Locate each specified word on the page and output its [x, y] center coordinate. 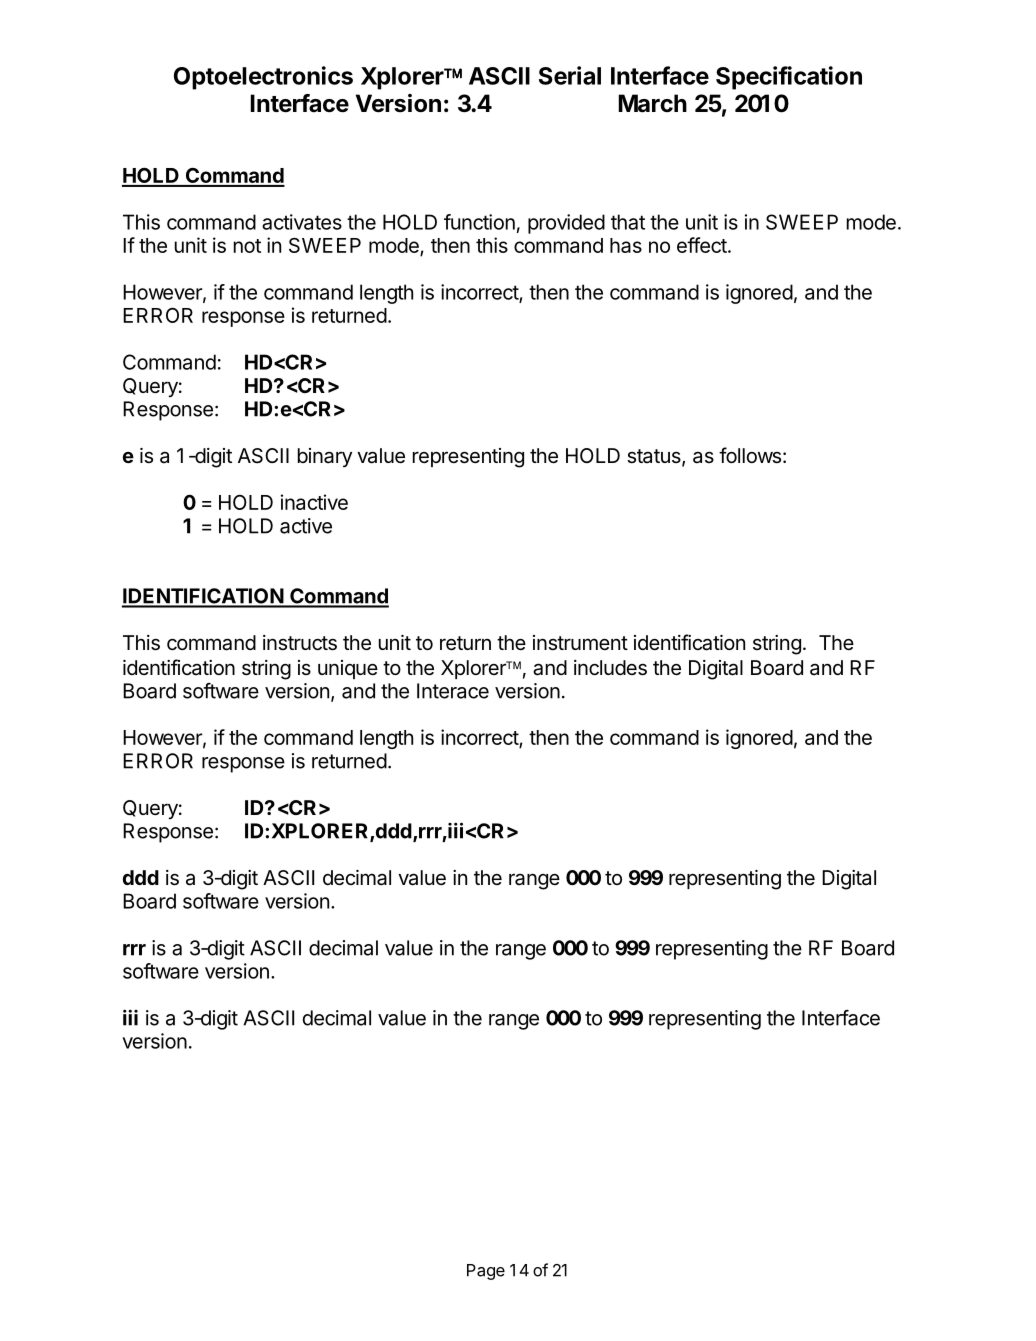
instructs [300, 643]
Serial [570, 75]
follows [750, 455]
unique [348, 669]
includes [610, 668]
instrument [580, 643]
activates [302, 222]
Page [486, 1272]
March [653, 103]
